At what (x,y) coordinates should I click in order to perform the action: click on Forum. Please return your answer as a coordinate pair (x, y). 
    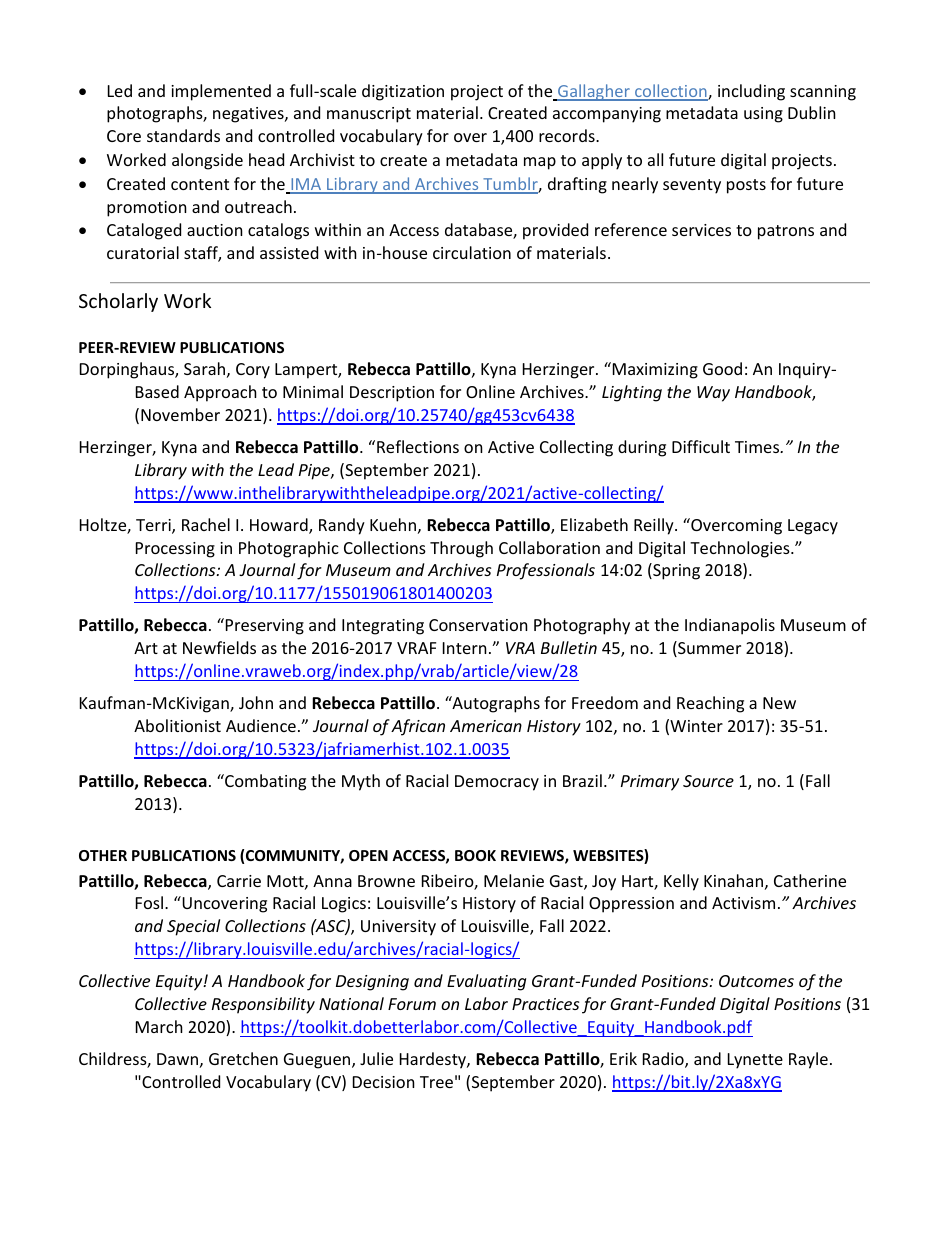
    Looking at the image, I should click on (412, 1004).
